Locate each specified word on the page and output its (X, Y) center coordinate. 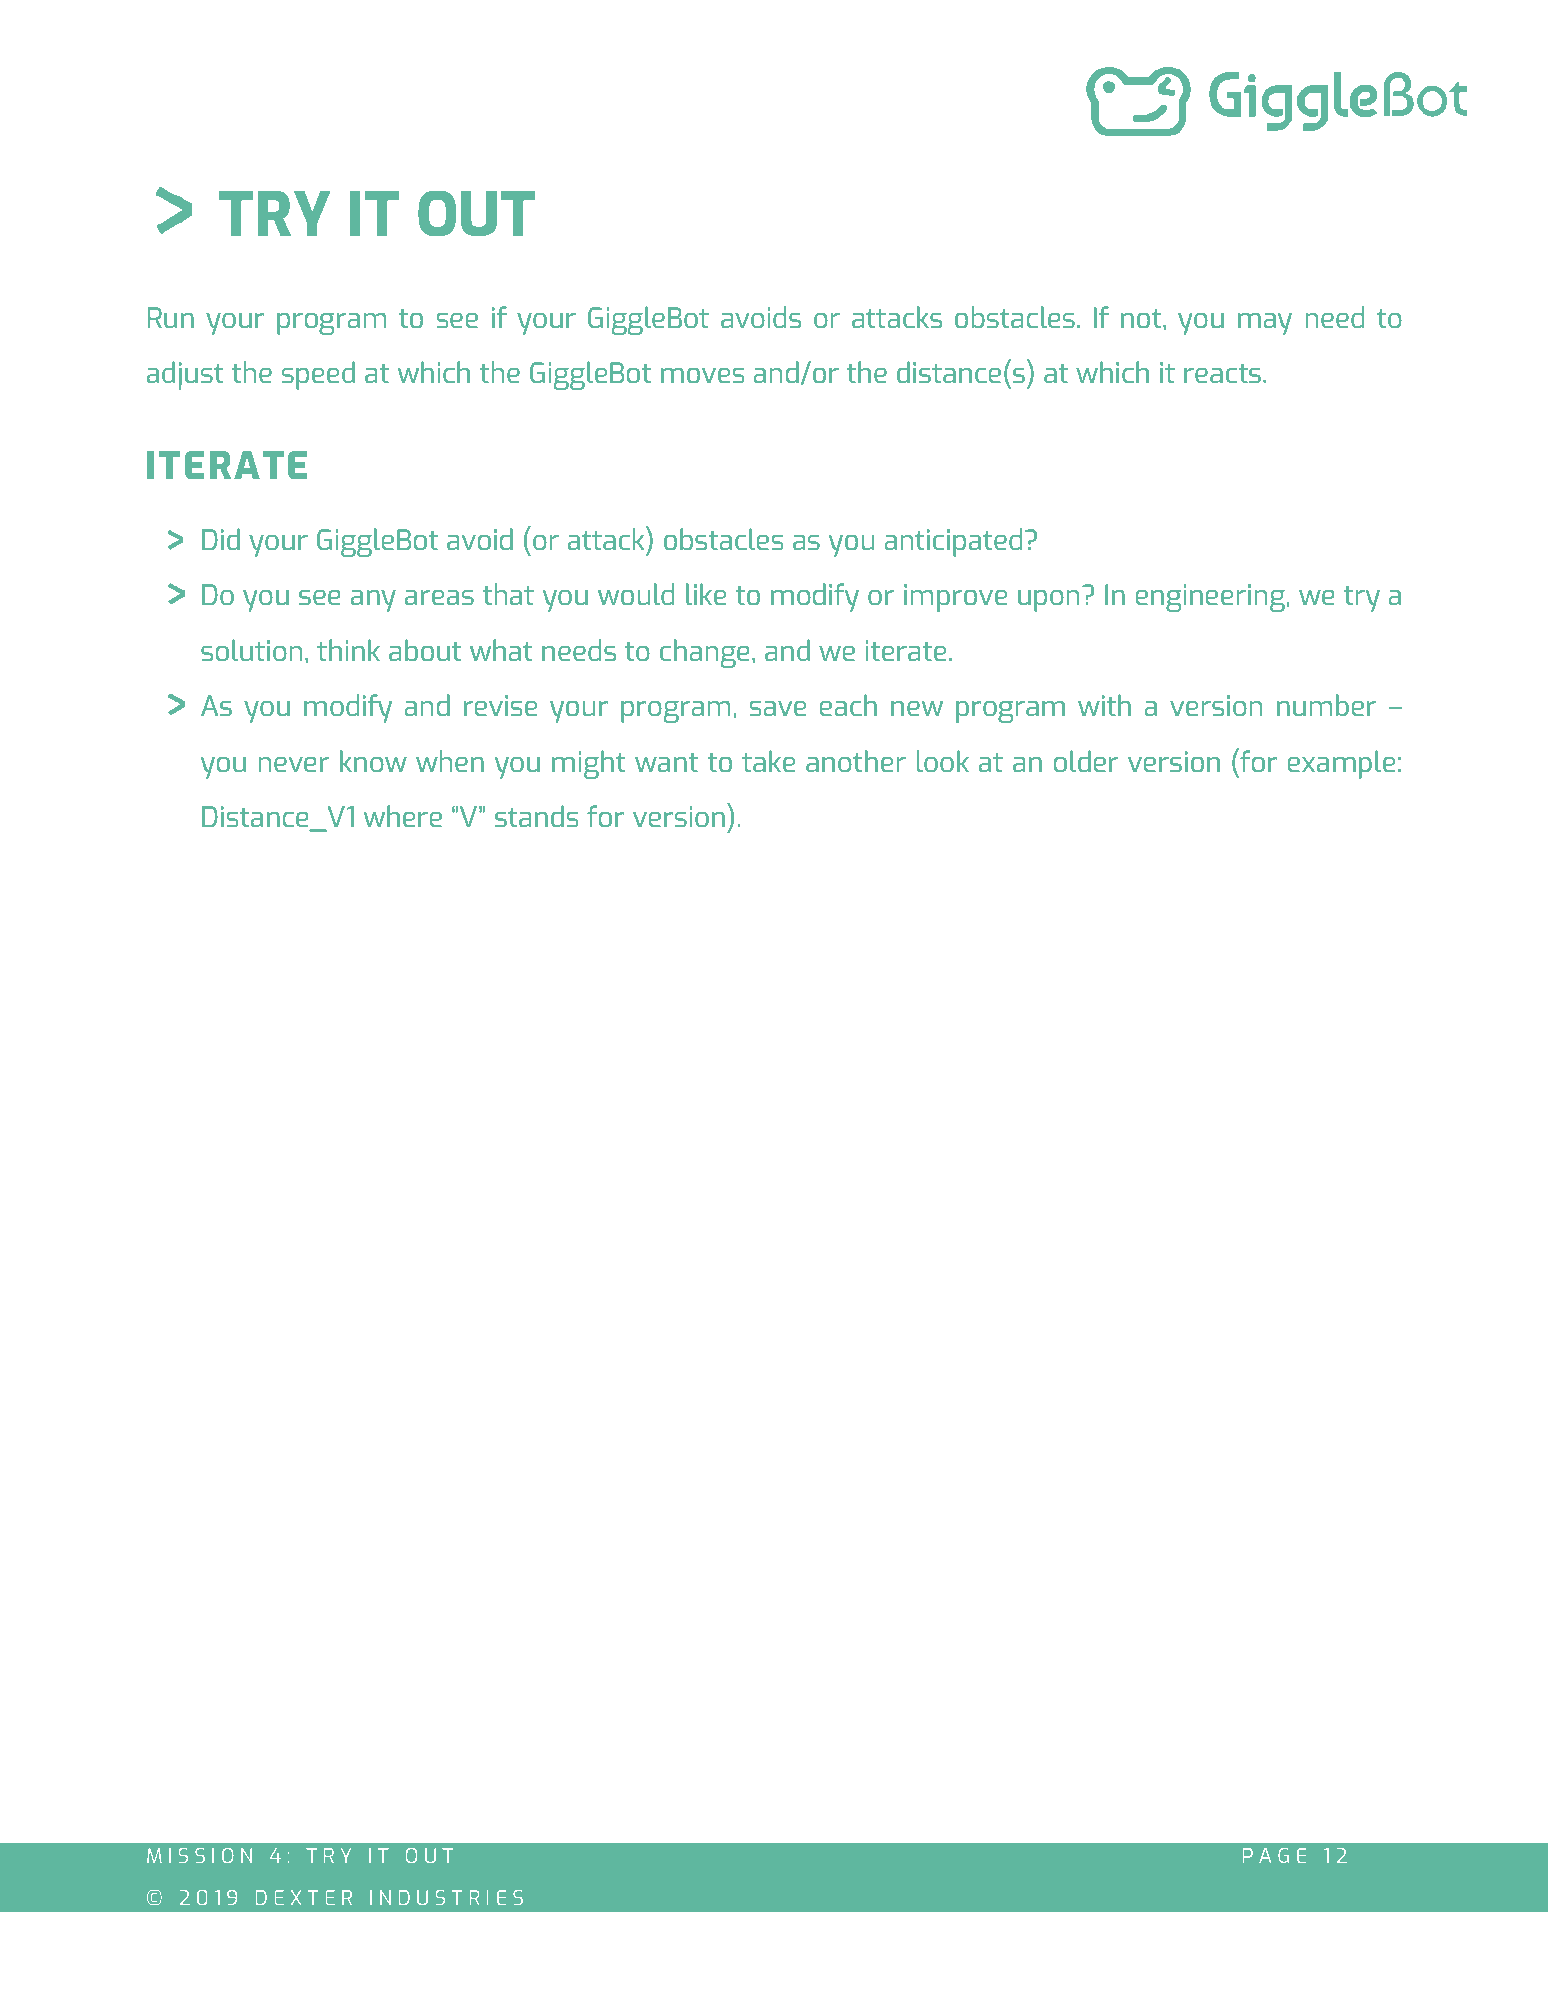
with (1104, 705)
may (1265, 324)
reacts (1222, 373)
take (768, 761)
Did (221, 539)
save (778, 708)
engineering (1210, 598)
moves (702, 375)
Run (171, 317)
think (348, 650)
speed (318, 375)
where (403, 816)
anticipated (953, 542)
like (706, 594)
